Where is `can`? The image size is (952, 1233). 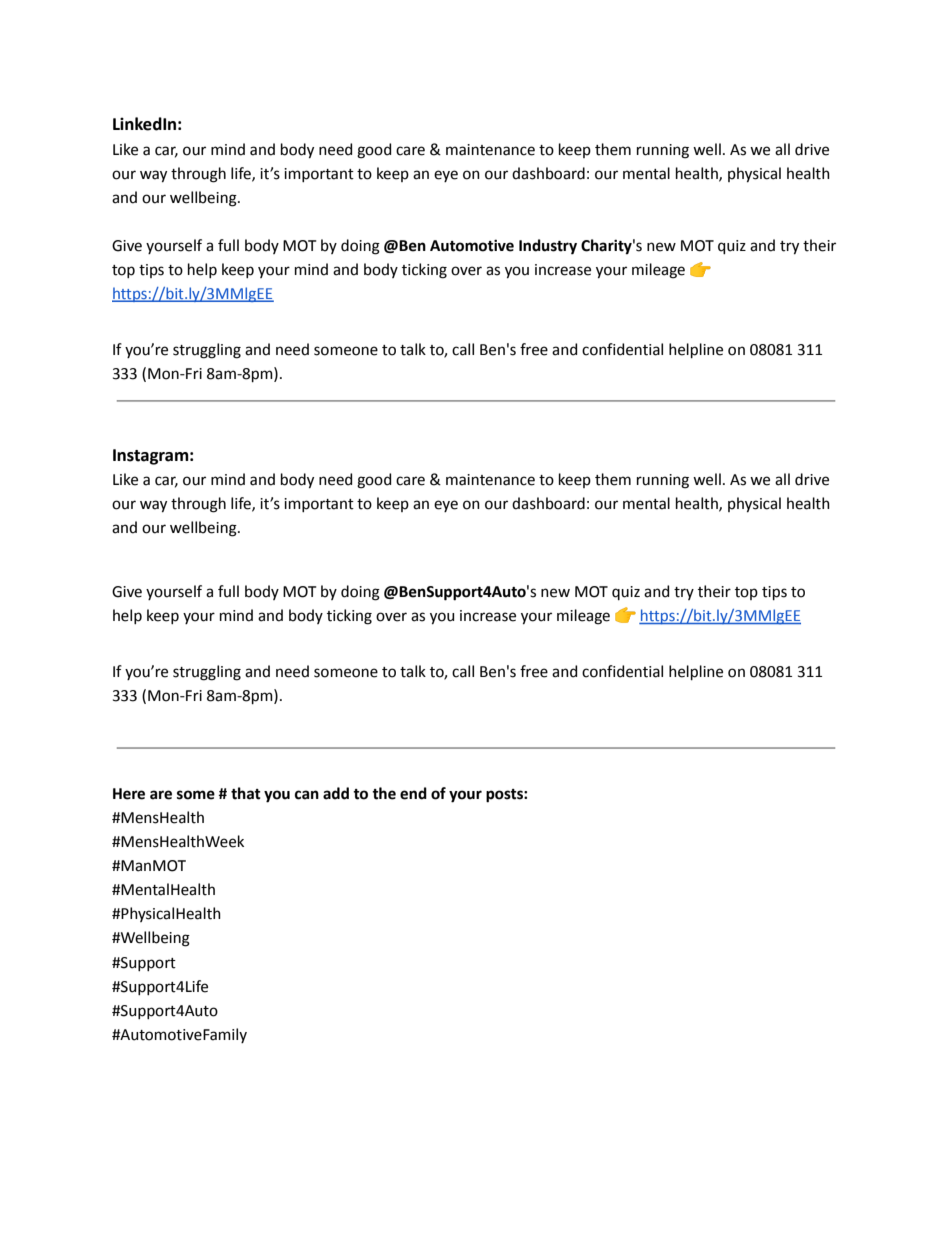 can is located at coordinates (307, 795).
